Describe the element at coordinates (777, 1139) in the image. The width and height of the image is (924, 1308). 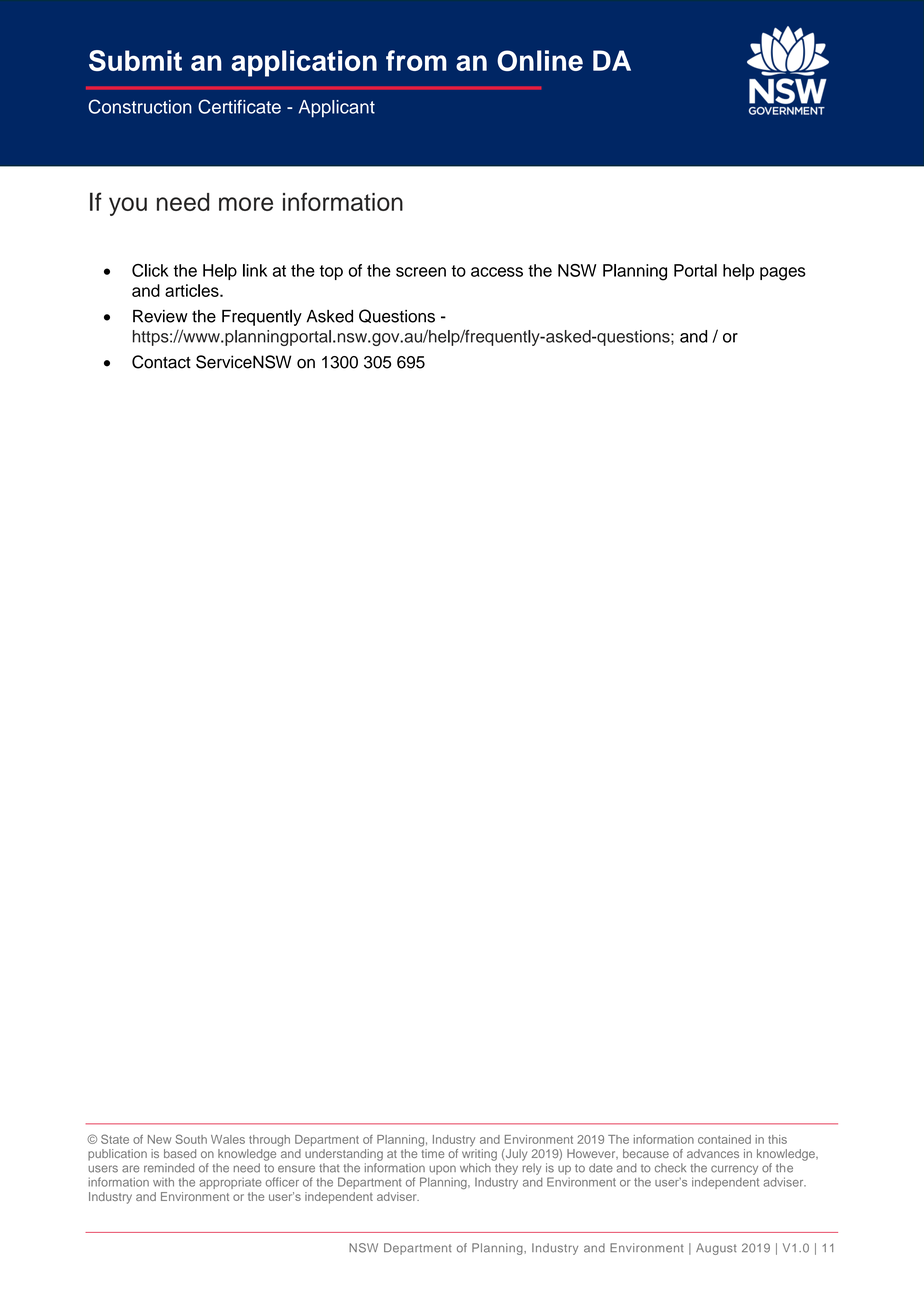
I see `this` at that location.
